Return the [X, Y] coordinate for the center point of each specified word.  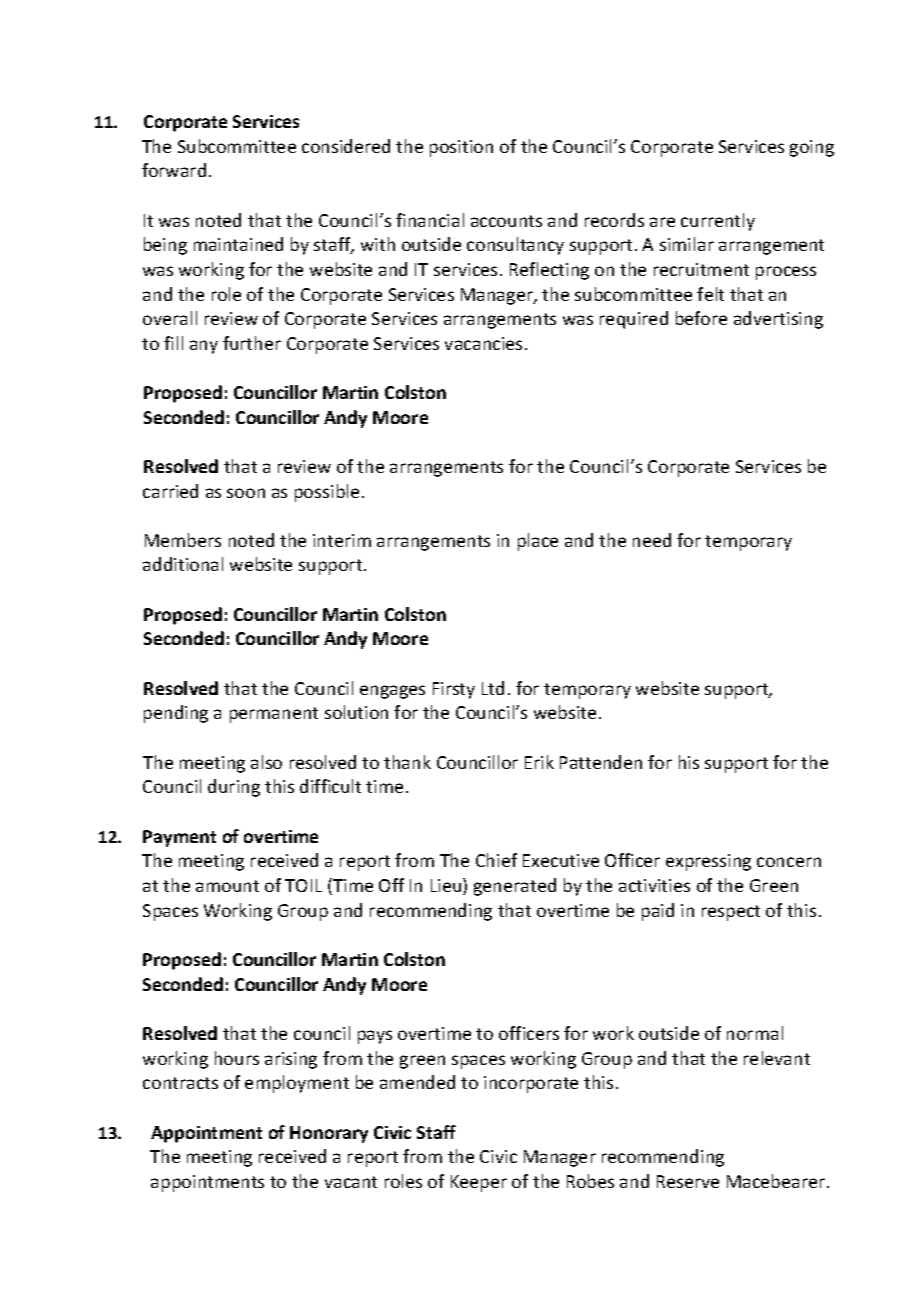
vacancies [483, 343]
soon [246, 493]
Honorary [329, 1134]
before [701, 318]
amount [227, 886]
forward [174, 170]
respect [731, 913]
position [461, 148]
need [652, 540]
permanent [274, 715]
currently [718, 222]
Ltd [493, 688]
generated [515, 887]
